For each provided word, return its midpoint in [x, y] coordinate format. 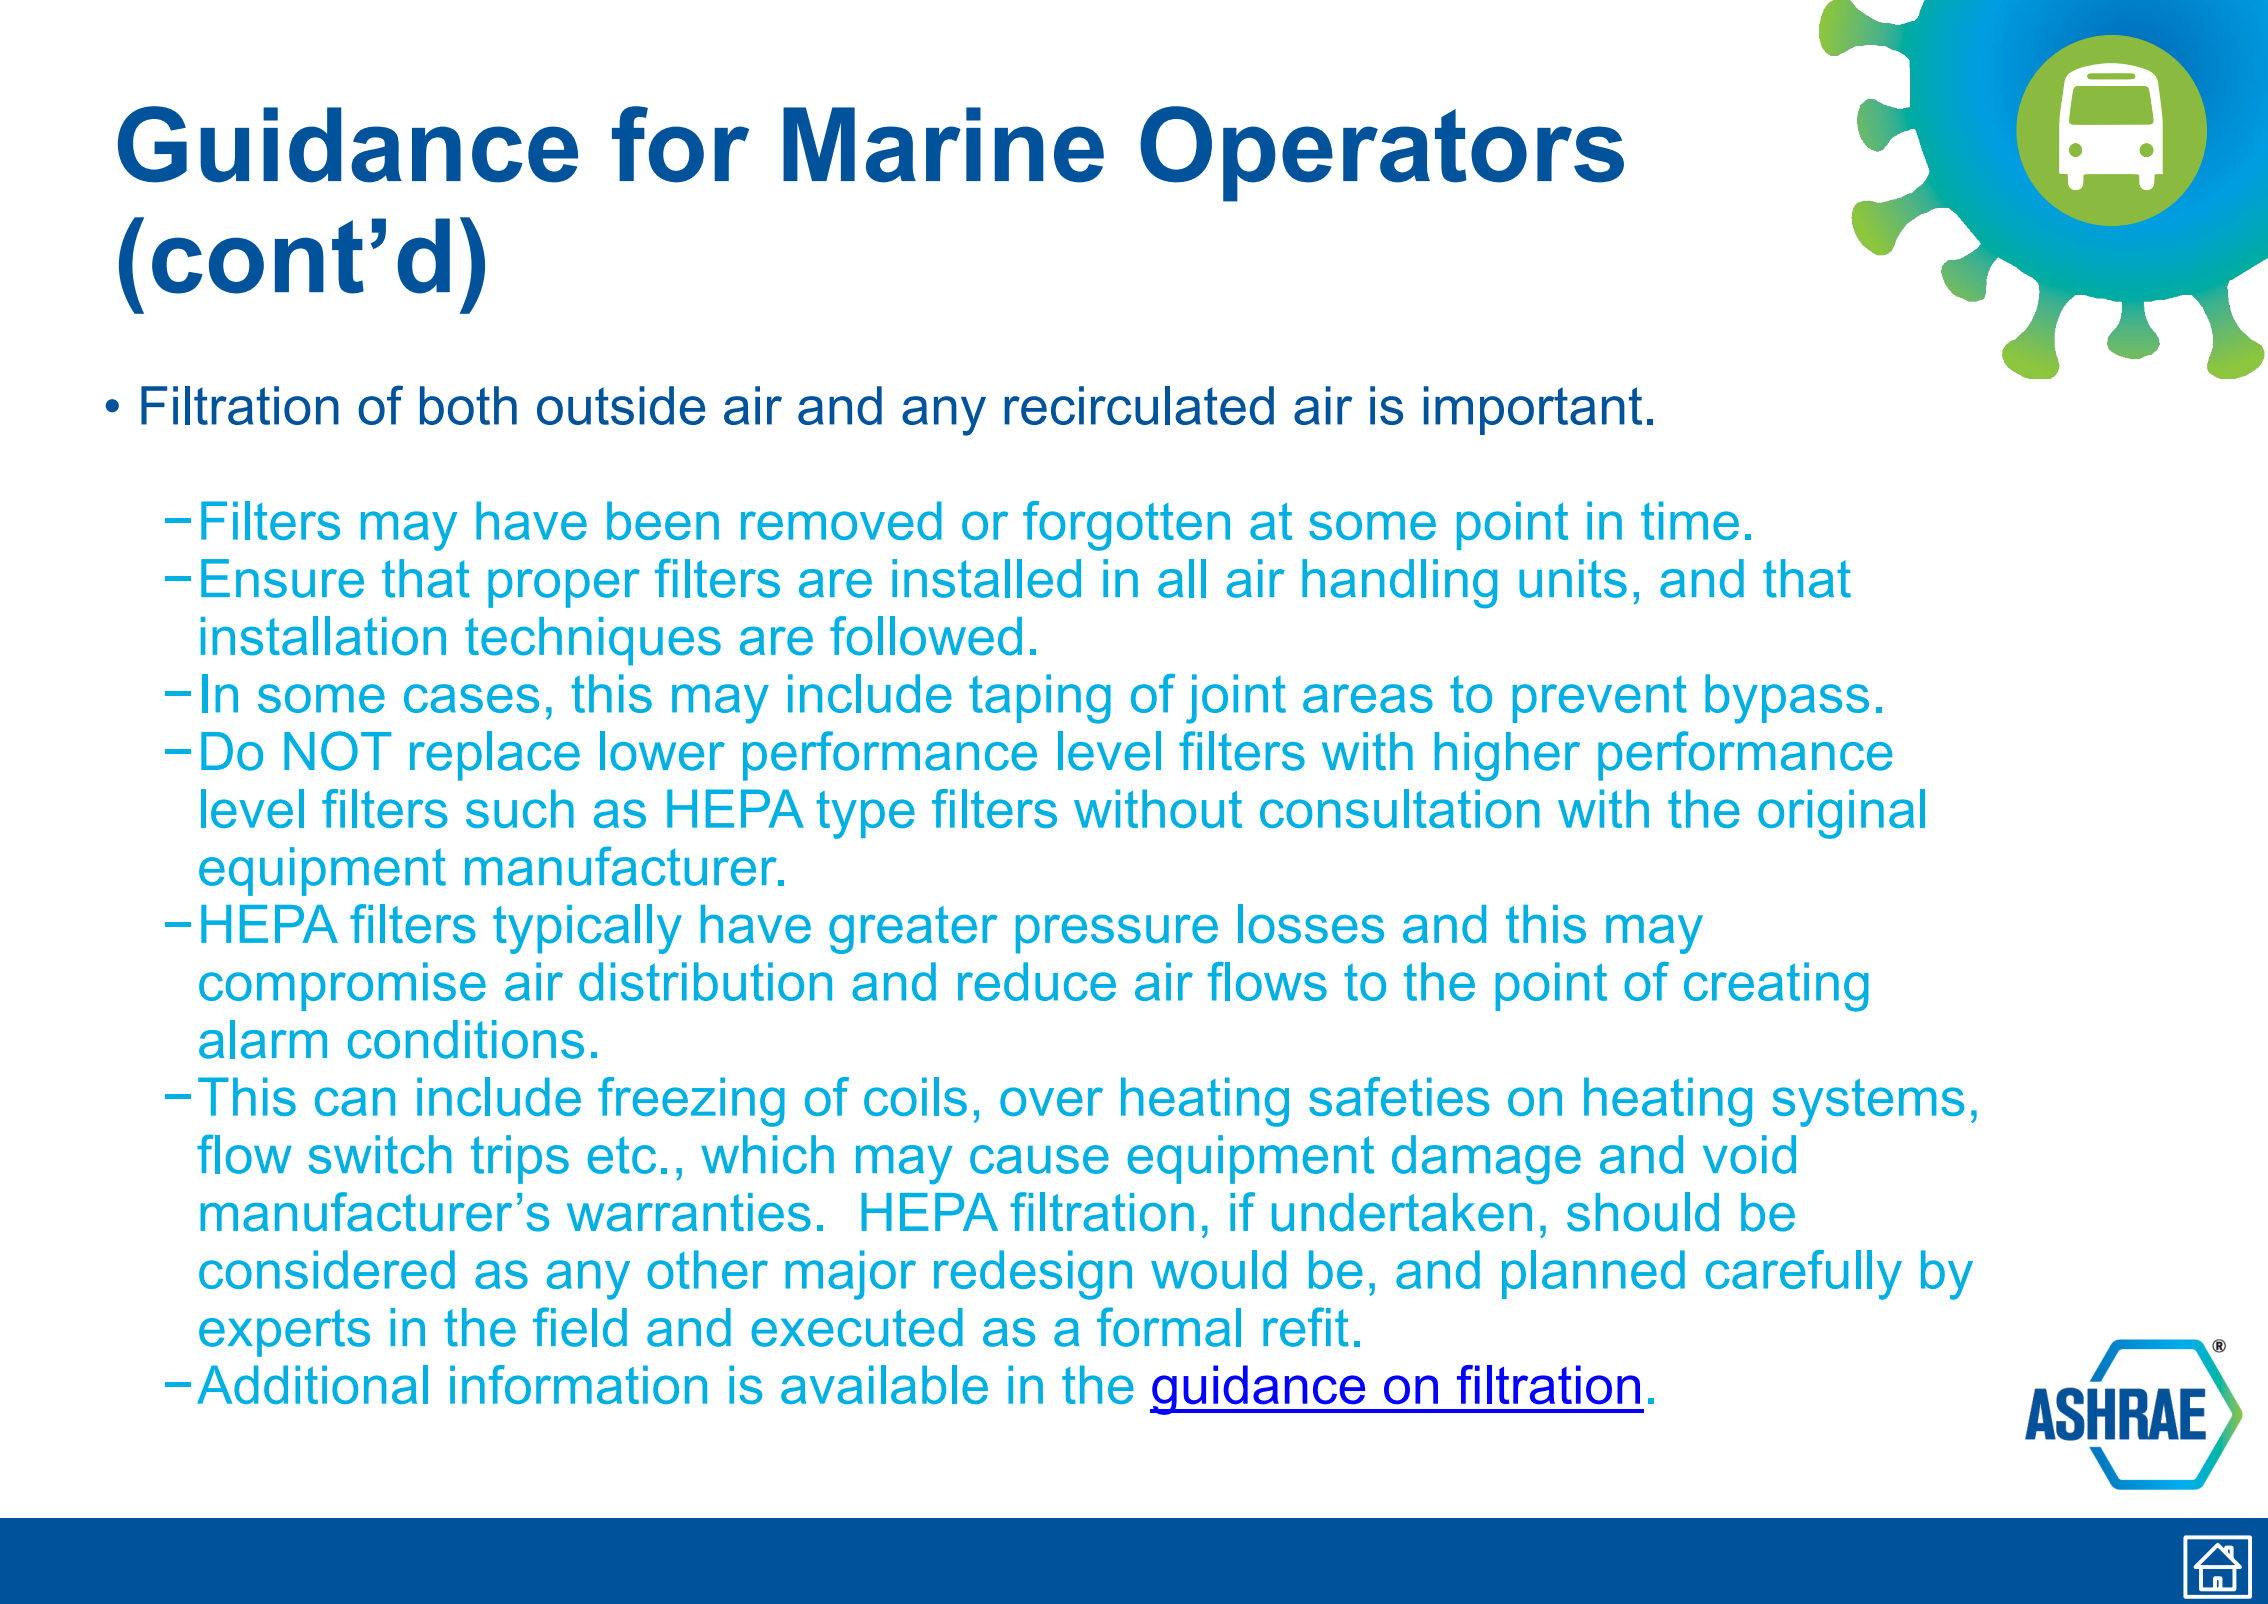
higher [1507, 756]
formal [1169, 1327]
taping [1040, 699]
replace [495, 756]
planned [1593, 1274]
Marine [943, 145]
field [580, 1327]
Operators [1382, 154]
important [1533, 410]
